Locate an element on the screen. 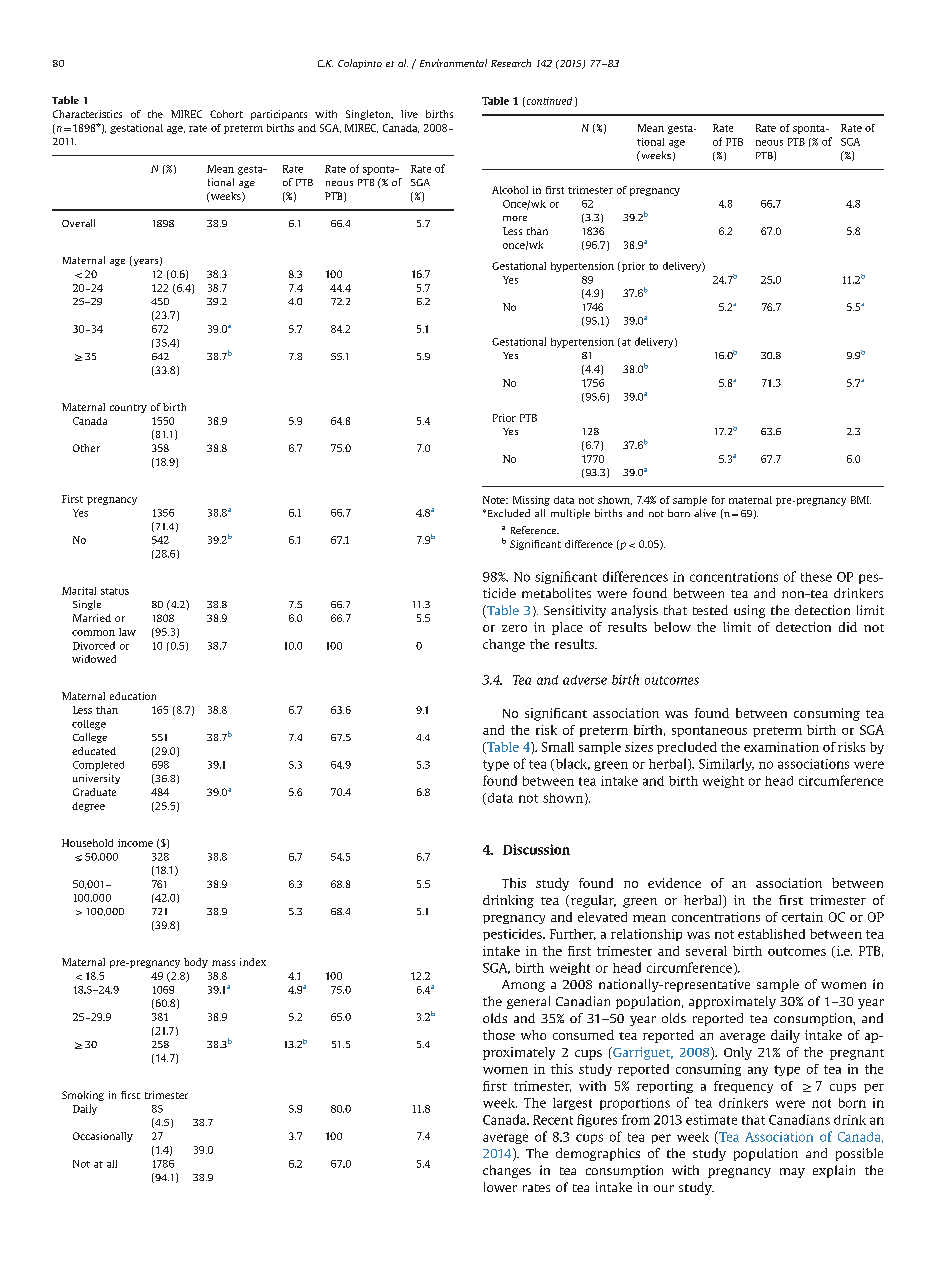 The height and width of the screenshot is (1270, 952). using is located at coordinates (749, 611).
